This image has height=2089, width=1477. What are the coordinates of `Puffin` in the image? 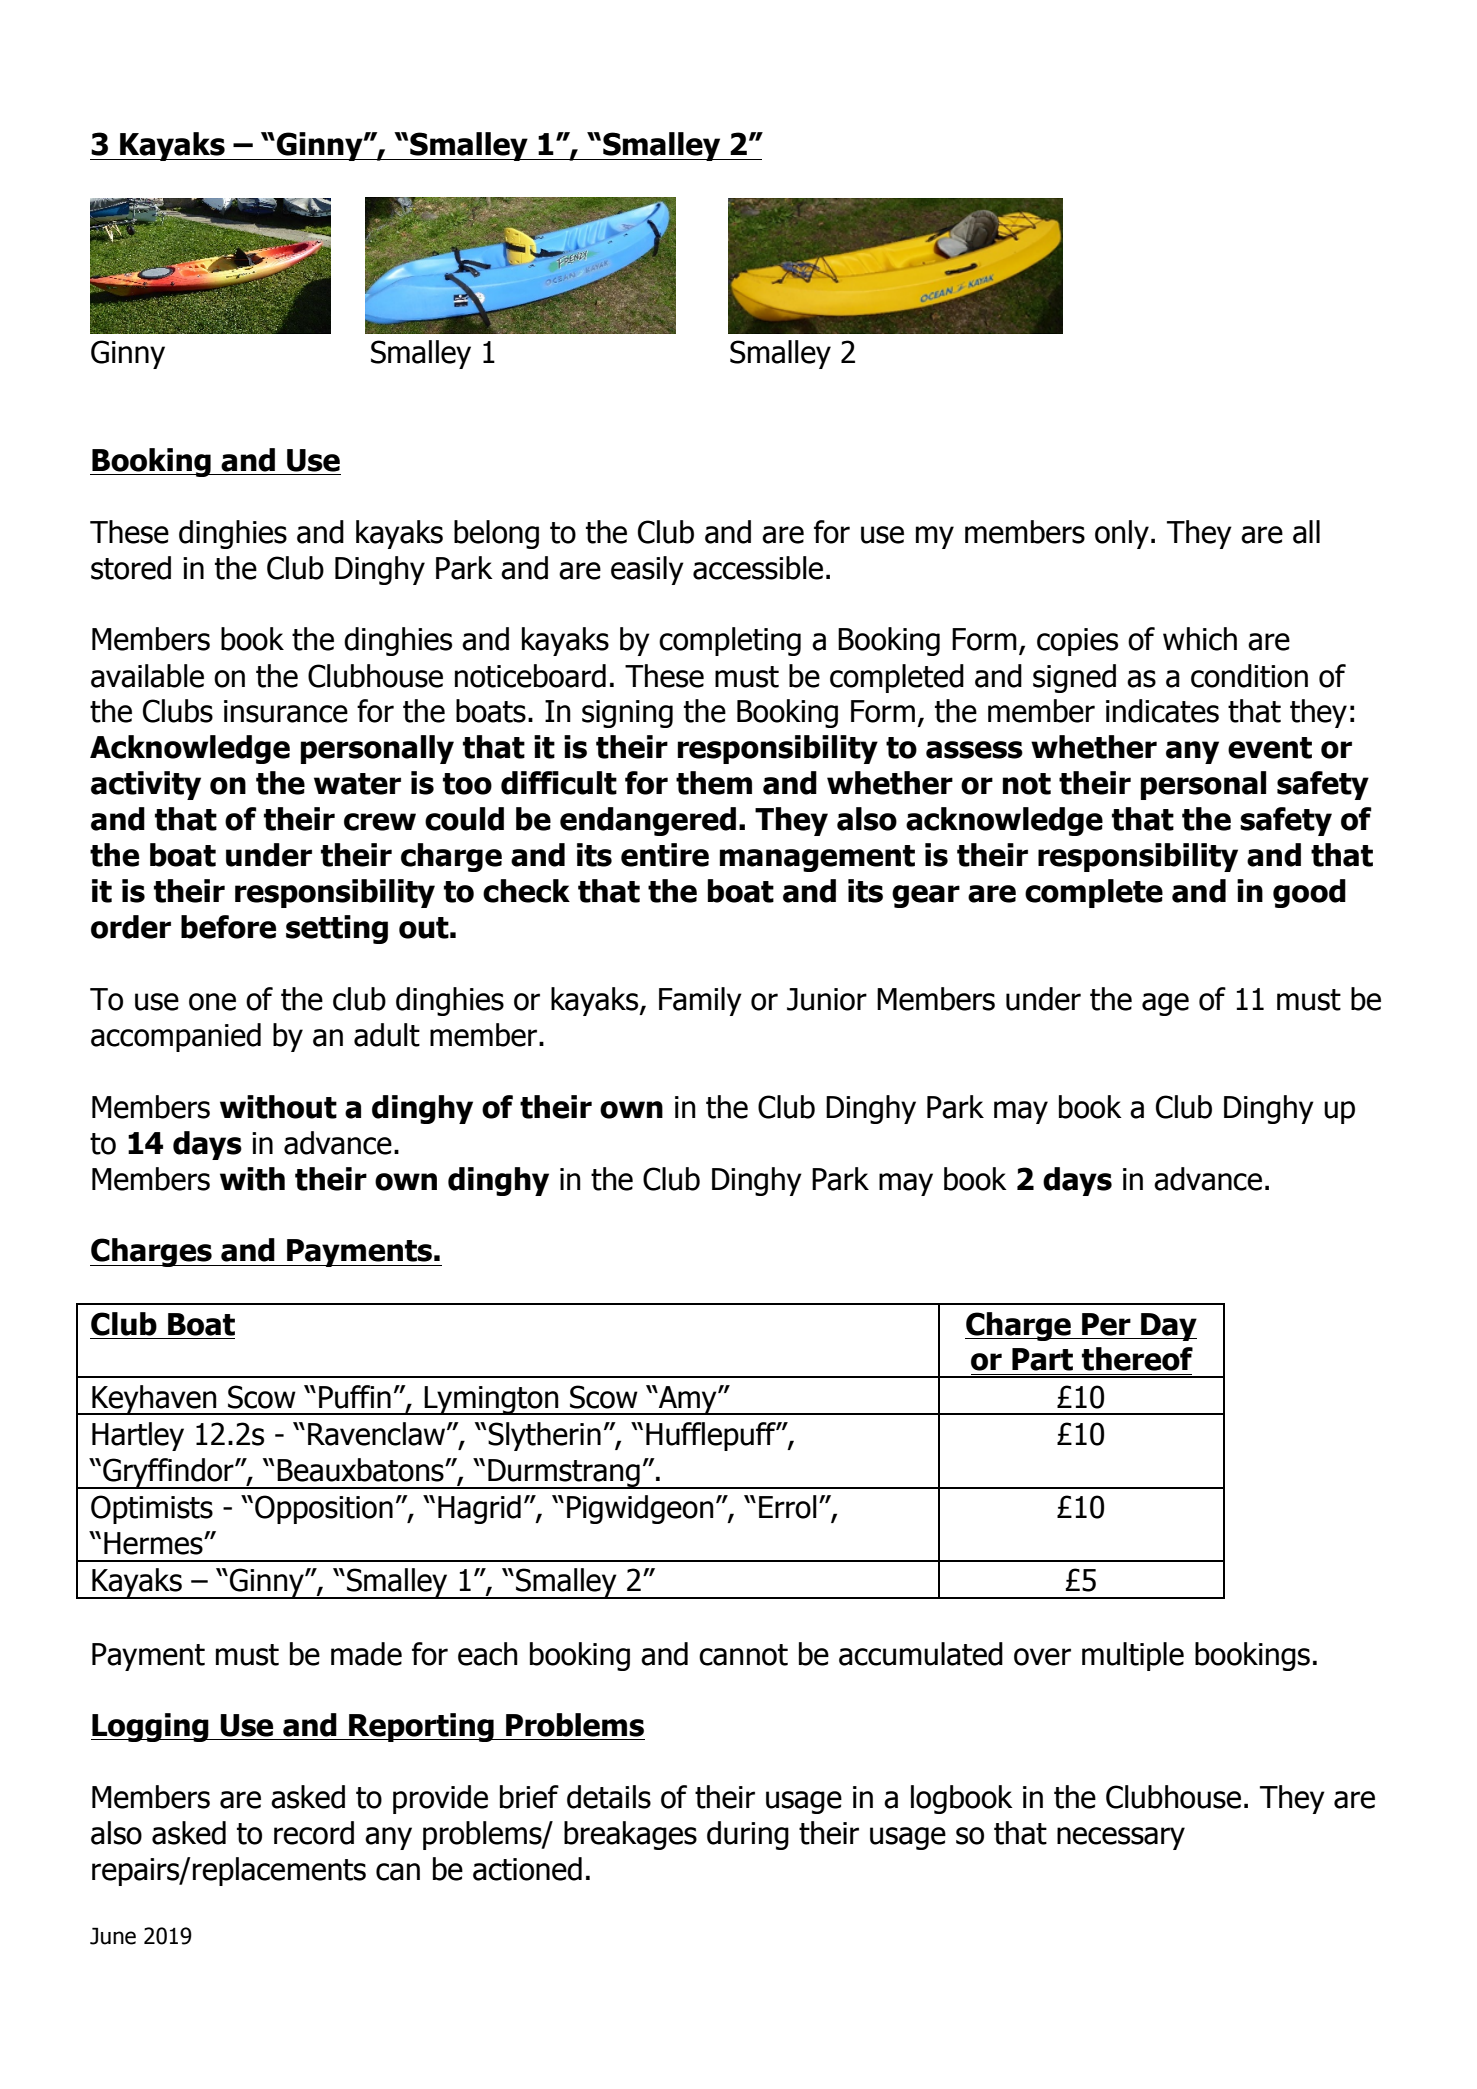 It's located at (355, 1397).
